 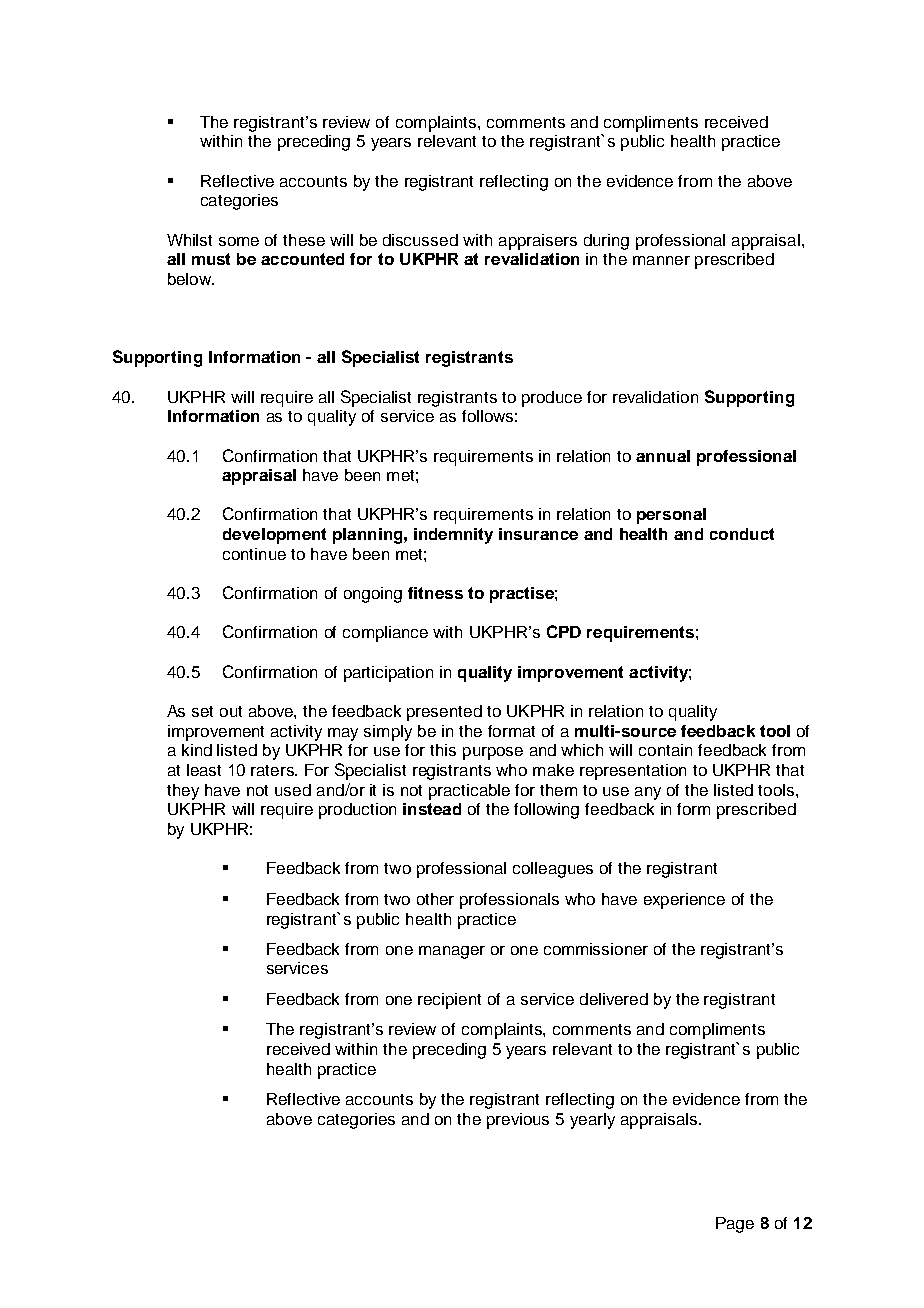 I want to click on yearly, so click(x=592, y=1121).
